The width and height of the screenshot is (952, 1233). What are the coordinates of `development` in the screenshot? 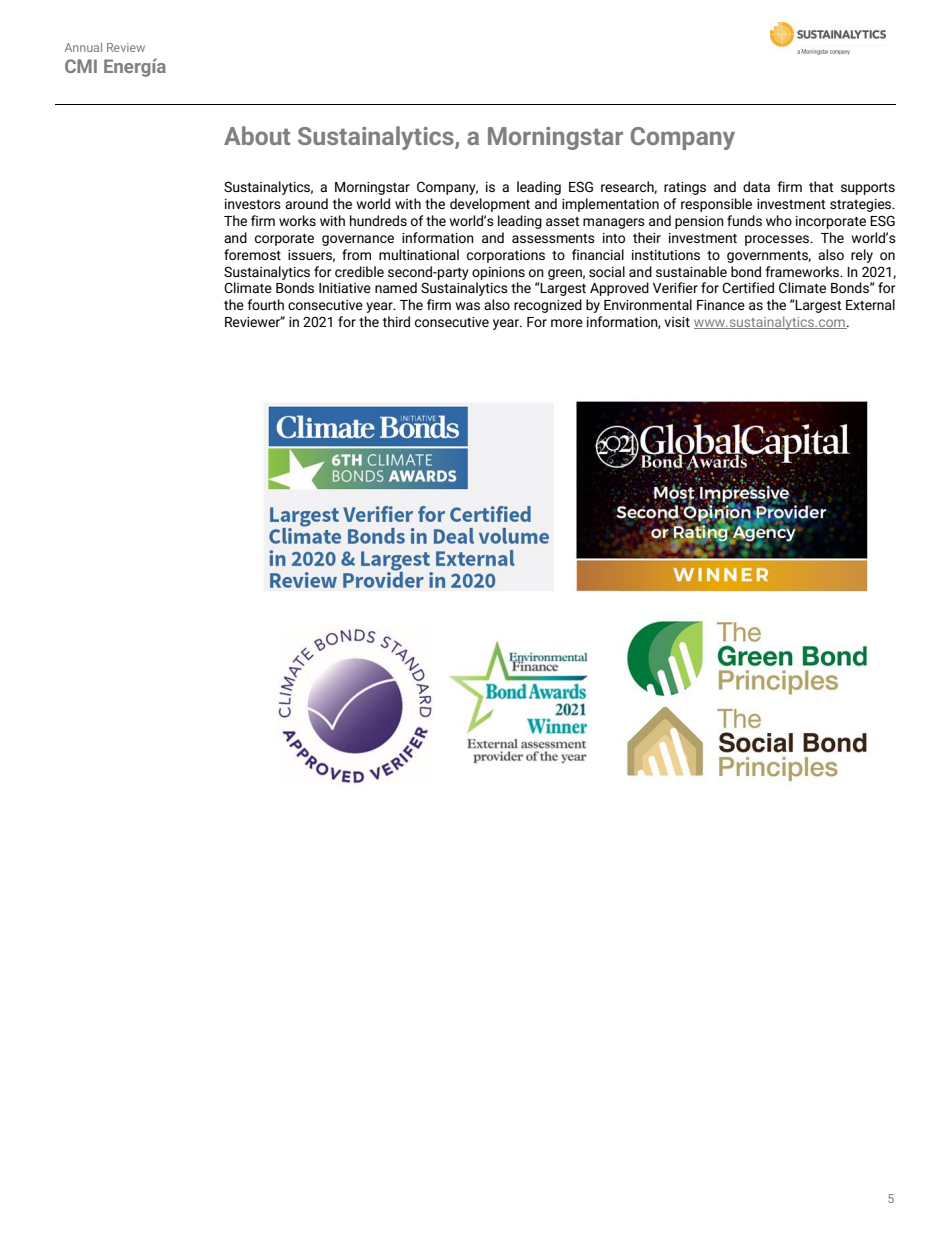 It's located at (490, 205).
